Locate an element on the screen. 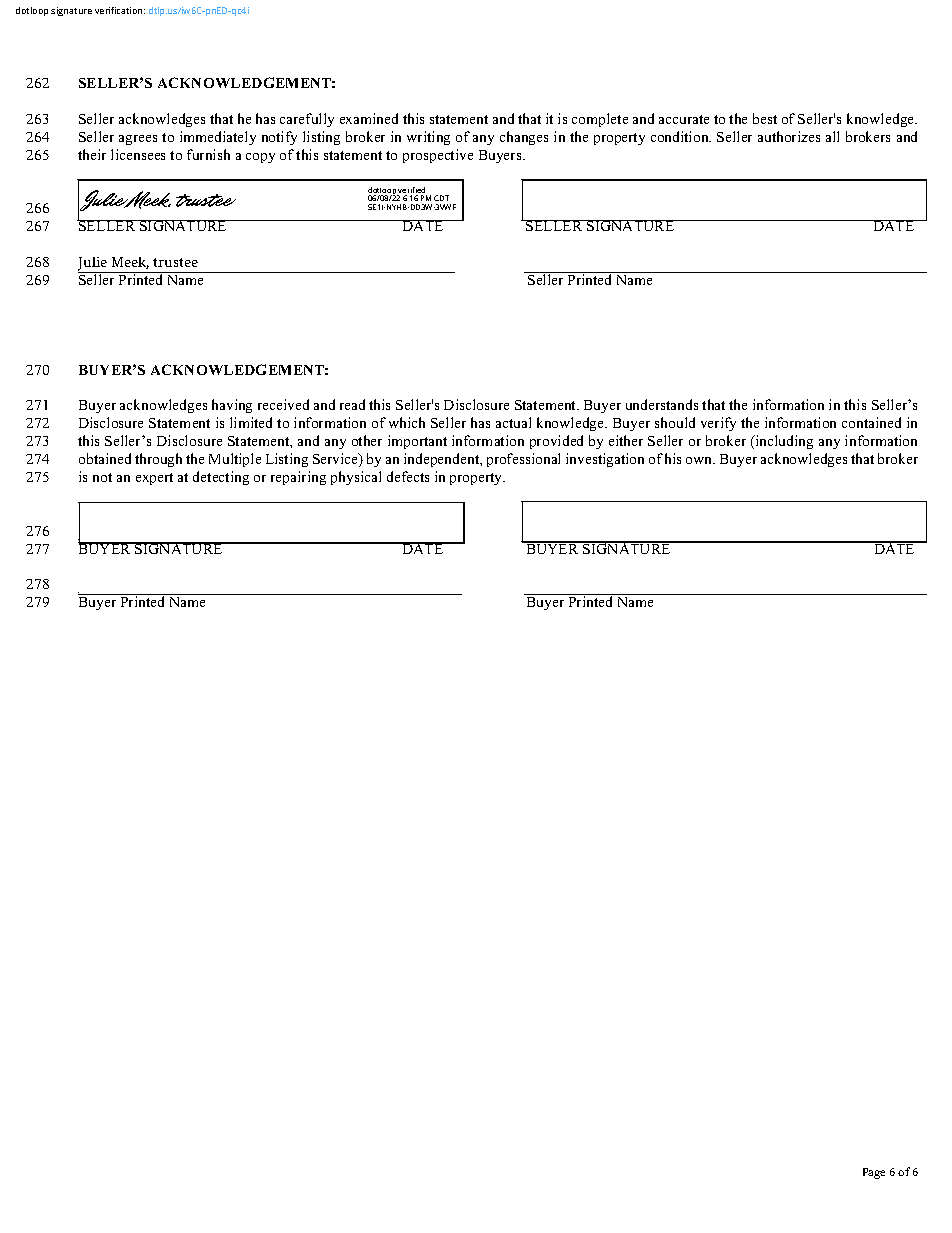 This screenshot has width=952, height=1233. authorizes is located at coordinates (789, 136).
